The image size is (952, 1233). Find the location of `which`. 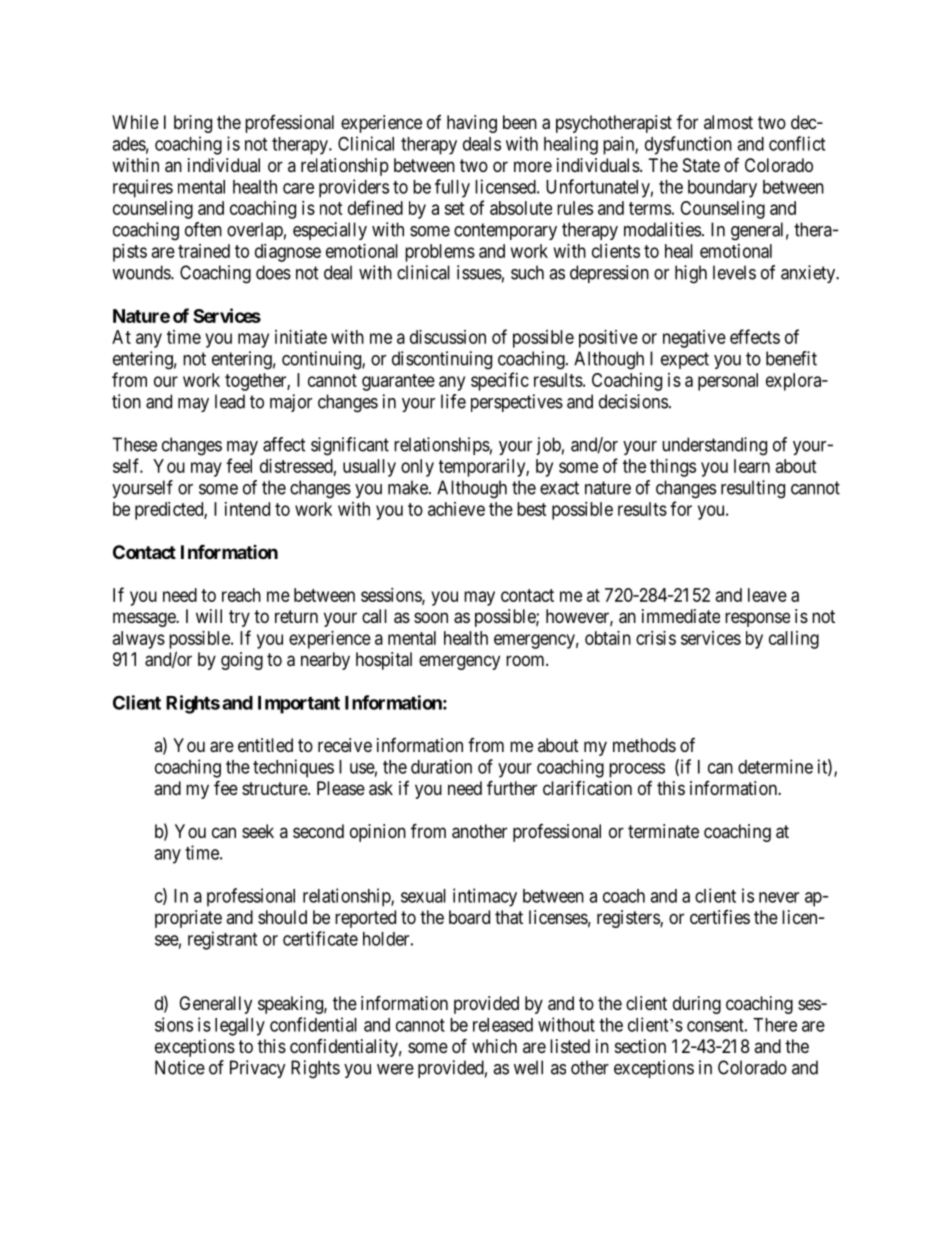

which is located at coordinates (494, 1046).
